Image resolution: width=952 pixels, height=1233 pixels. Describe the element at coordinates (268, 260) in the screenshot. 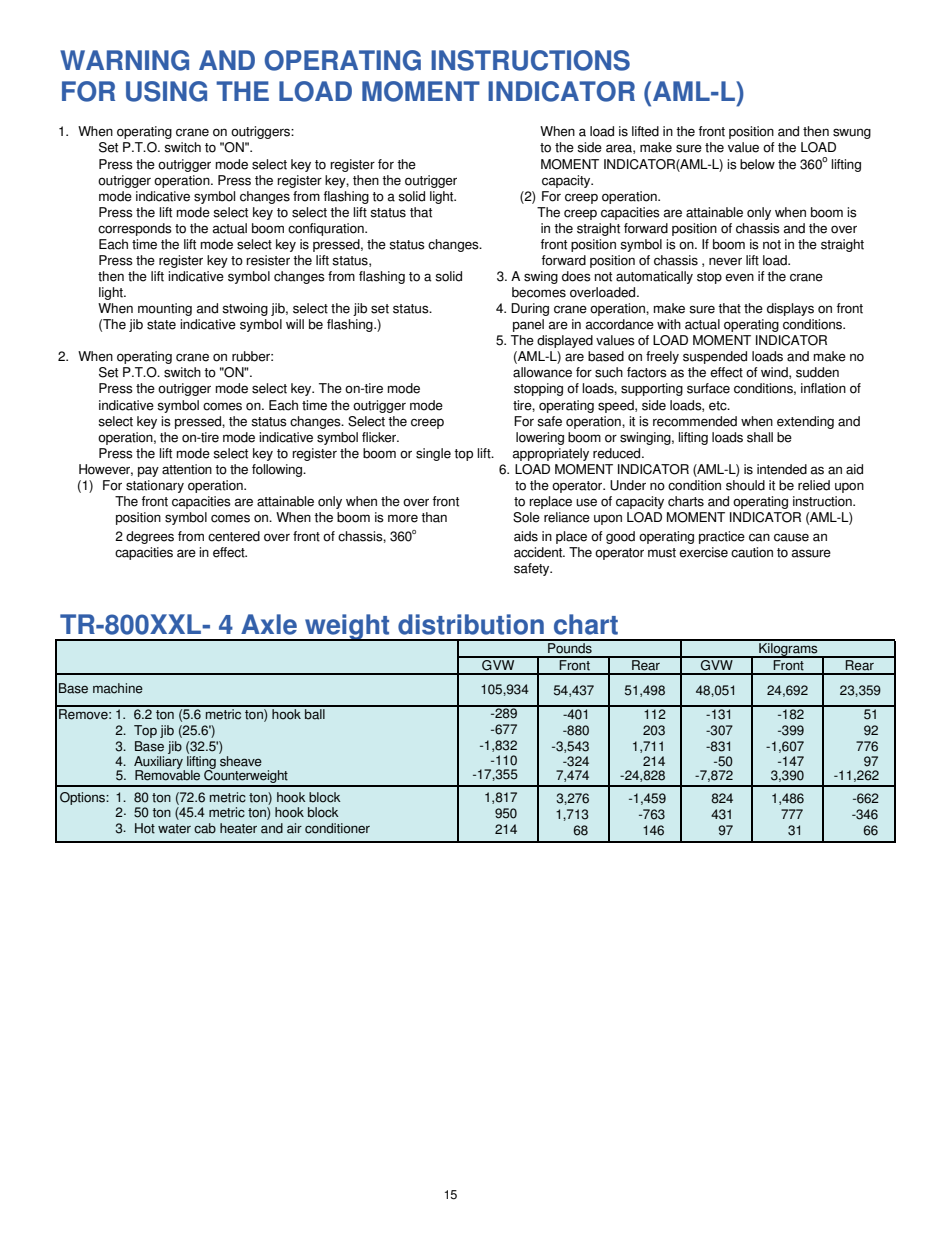

I see `resister` at that location.
